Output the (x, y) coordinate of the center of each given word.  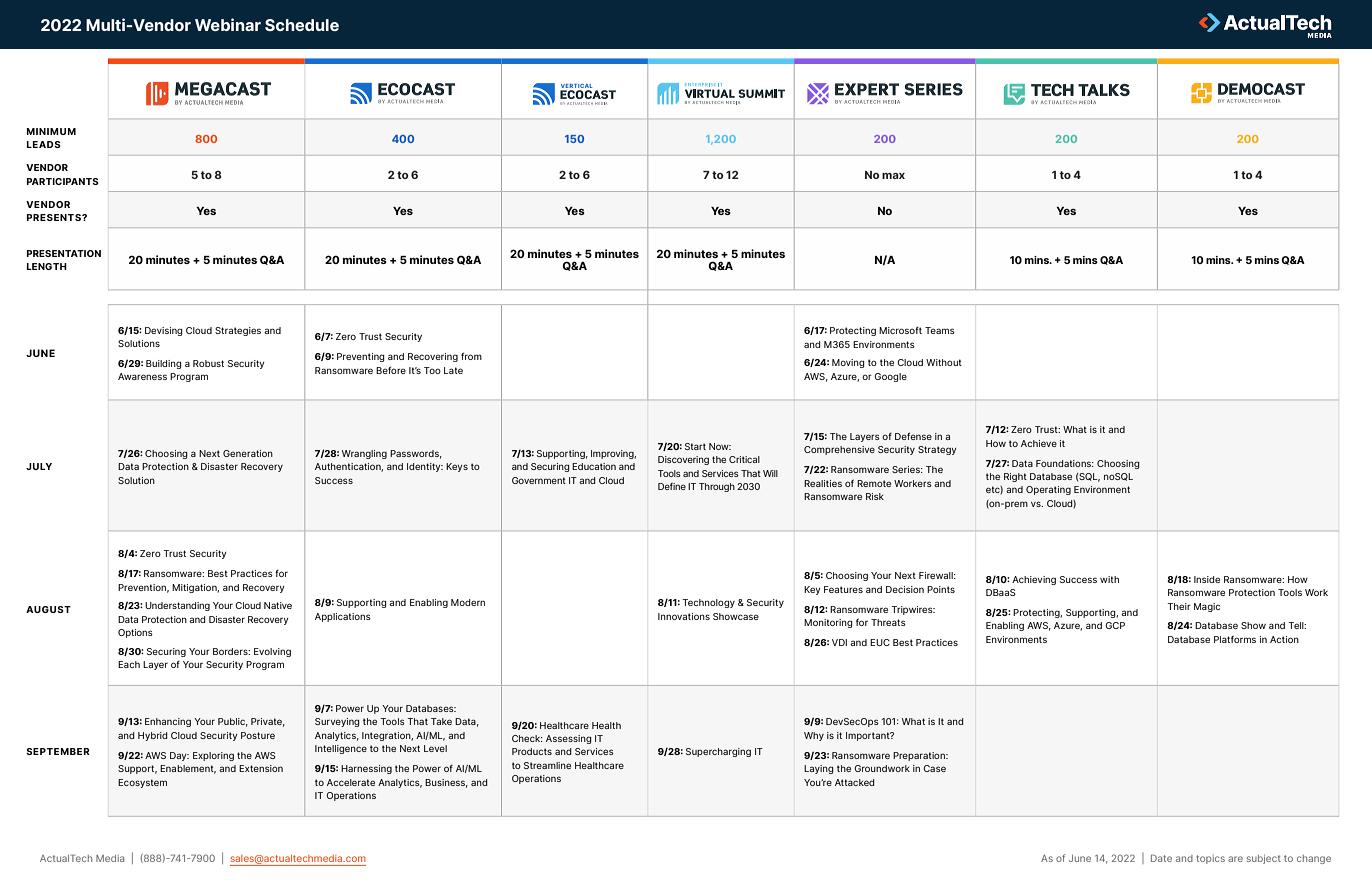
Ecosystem (142, 783)
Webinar (228, 24)
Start (695, 446)
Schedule (302, 25)
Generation (248, 453)
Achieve (1039, 443)
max (893, 176)
